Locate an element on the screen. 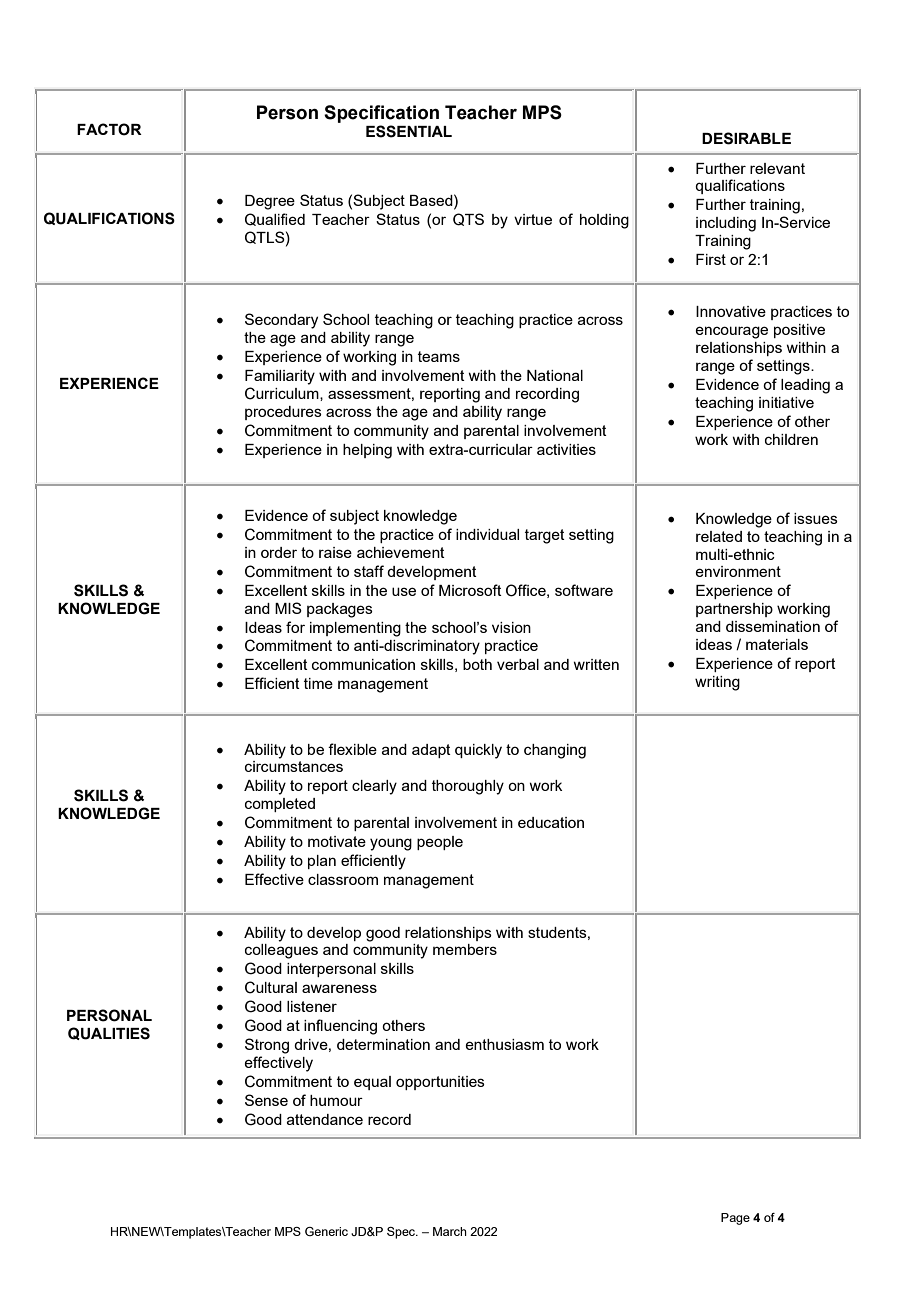 The width and height of the screenshot is (924, 1308). related is located at coordinates (719, 536).
